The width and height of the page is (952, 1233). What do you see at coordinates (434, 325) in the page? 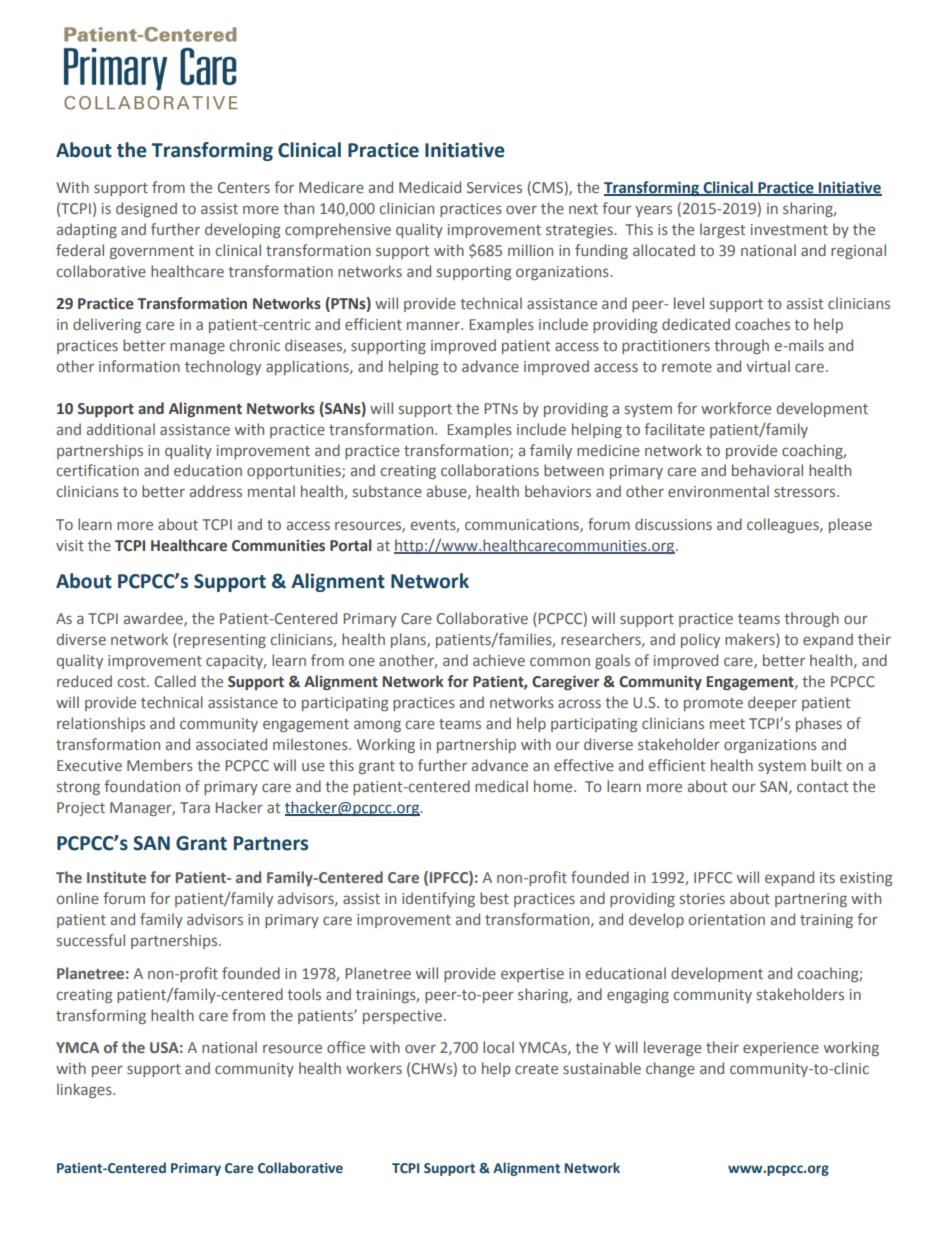
I see `manner` at bounding box center [434, 325].
